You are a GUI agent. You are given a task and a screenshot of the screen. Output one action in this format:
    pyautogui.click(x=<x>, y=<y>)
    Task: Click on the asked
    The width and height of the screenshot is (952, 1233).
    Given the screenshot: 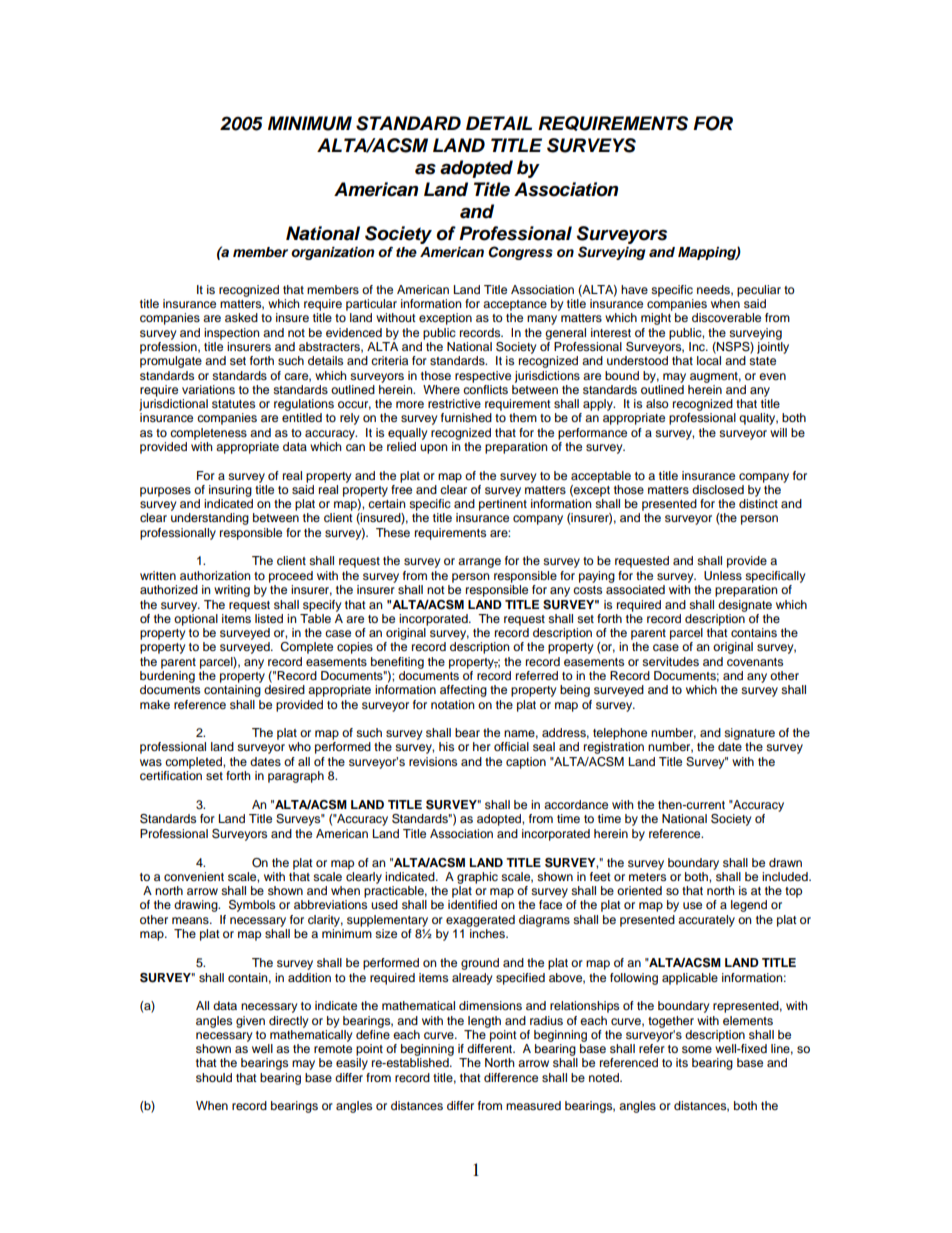 What is the action you would take?
    pyautogui.click(x=241, y=317)
